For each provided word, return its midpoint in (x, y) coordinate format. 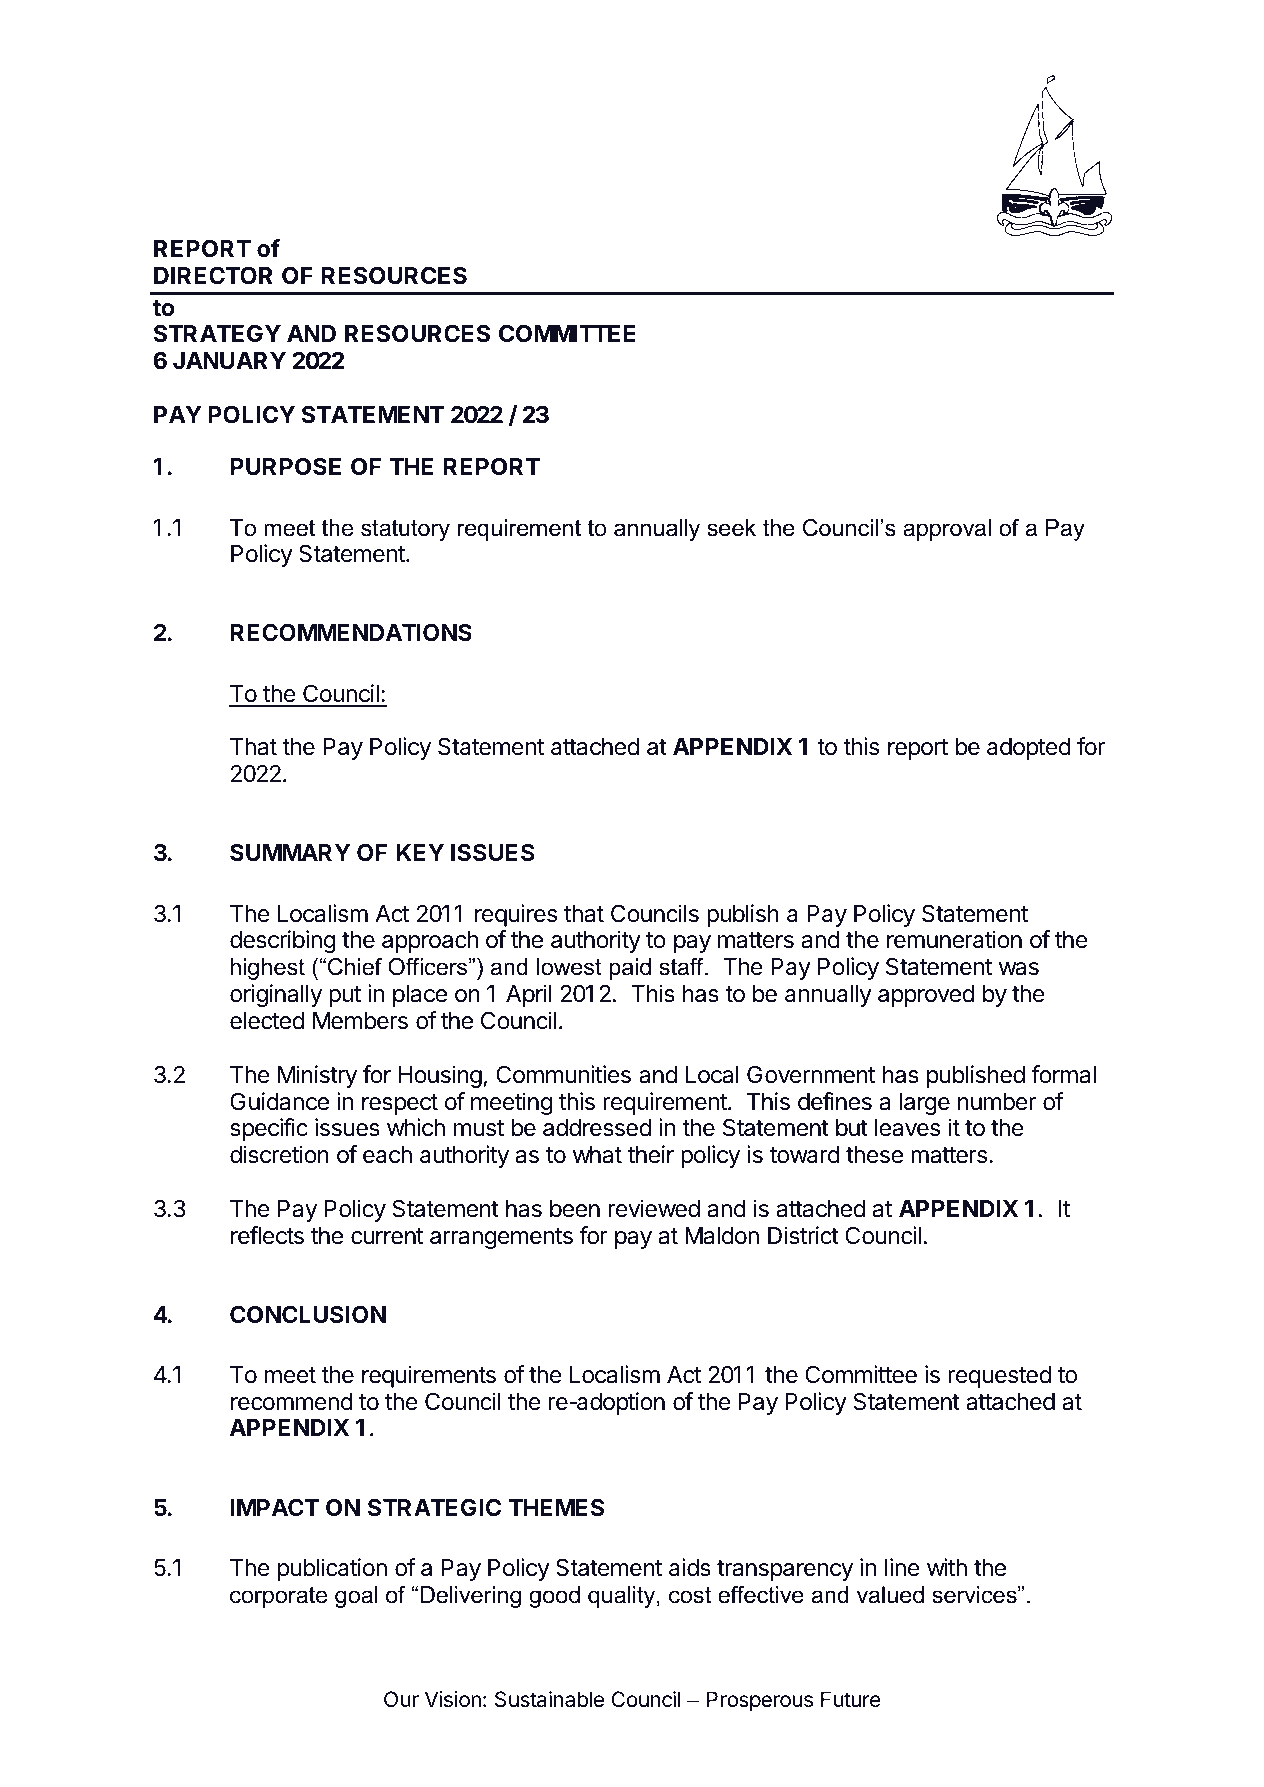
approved (926, 996)
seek (731, 528)
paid (630, 969)
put (345, 996)
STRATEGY (217, 333)
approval (947, 530)
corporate (278, 1597)
